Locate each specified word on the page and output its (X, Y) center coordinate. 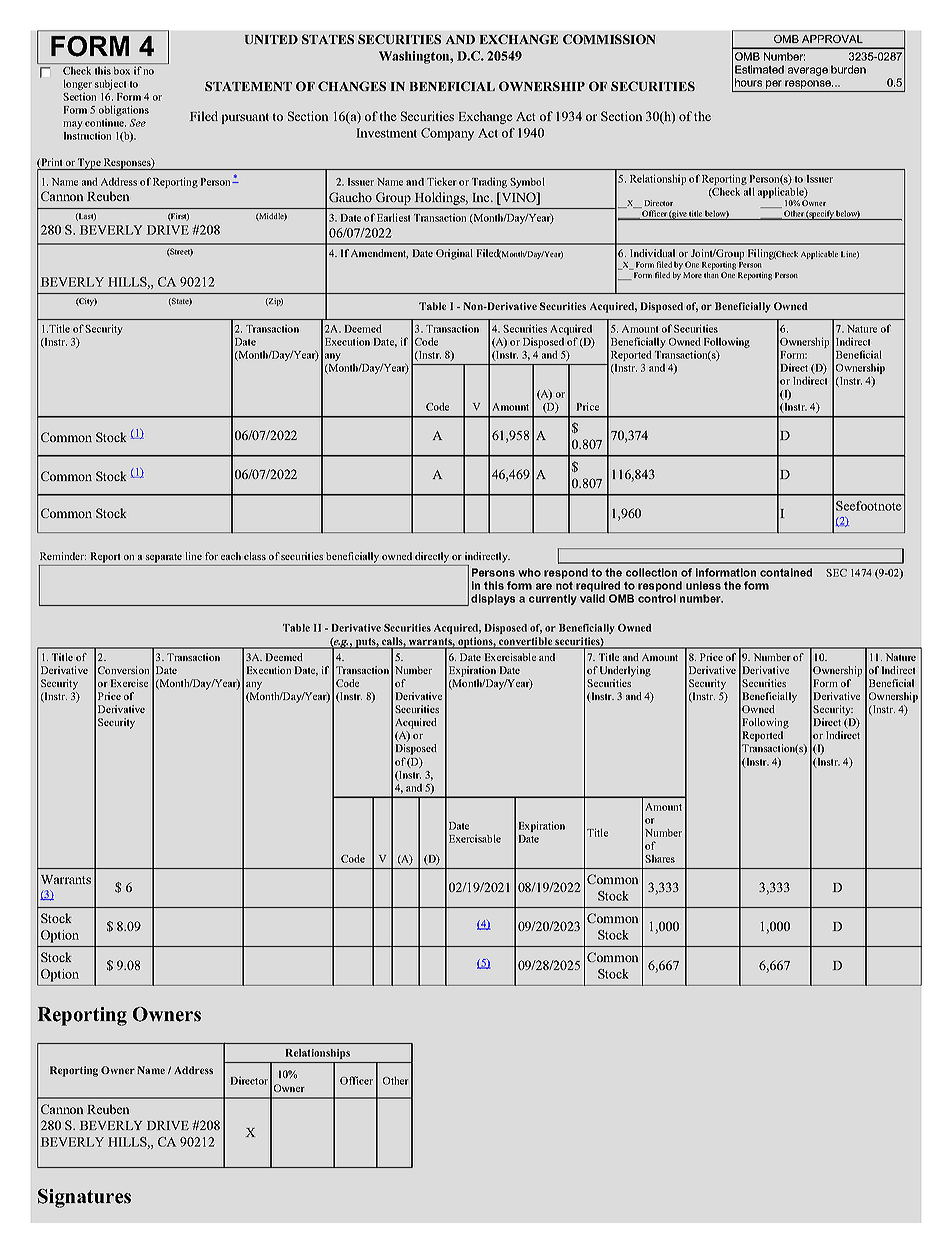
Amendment (379, 254)
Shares (660, 859)
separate (164, 558)
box (122, 71)
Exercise (129, 683)
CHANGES (352, 86)
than (711, 275)
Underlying (625, 671)
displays (493, 599)
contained (786, 572)
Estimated (759, 69)
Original (454, 254)
